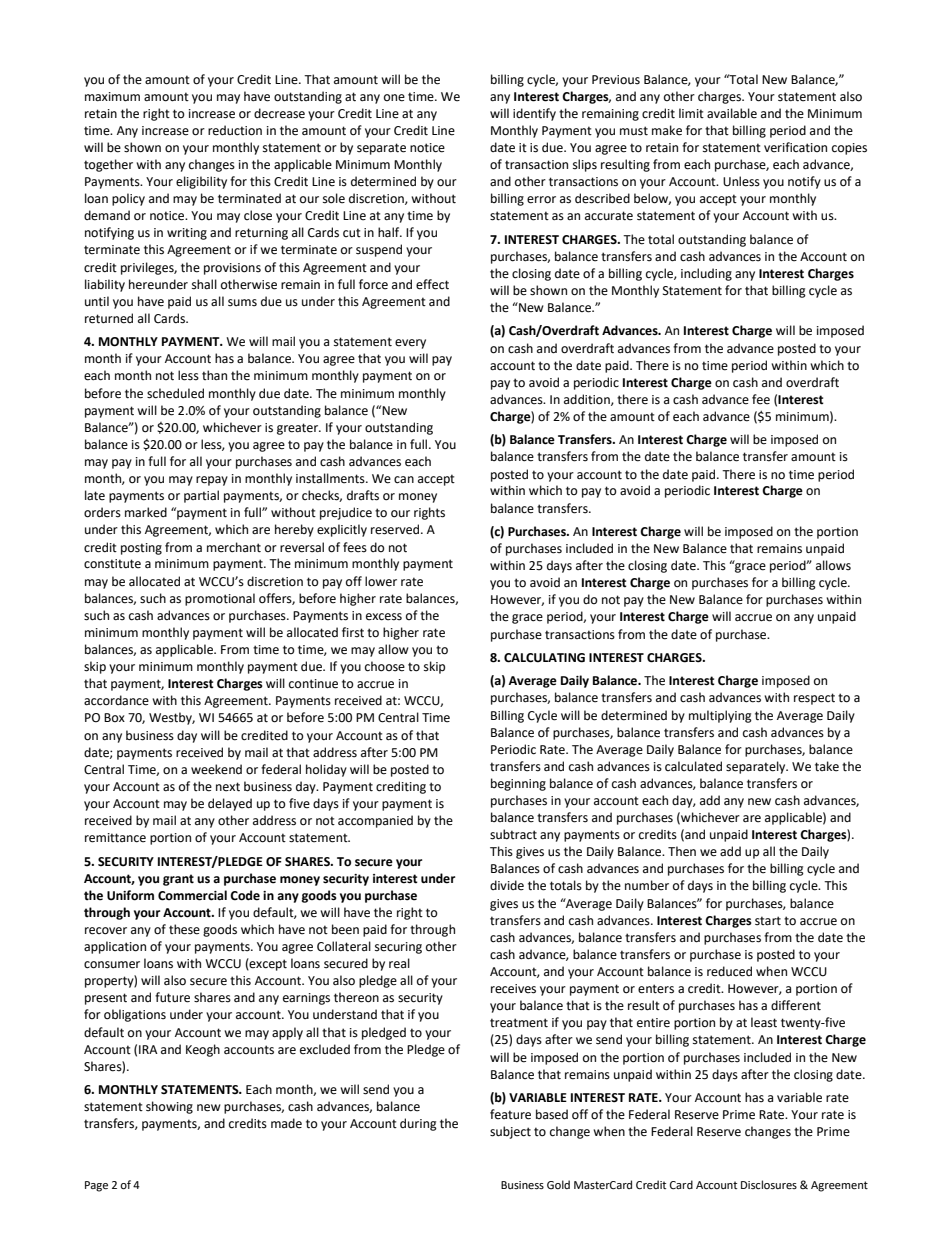 The image size is (952, 1233). I want to click on divide, so click(507, 885).
